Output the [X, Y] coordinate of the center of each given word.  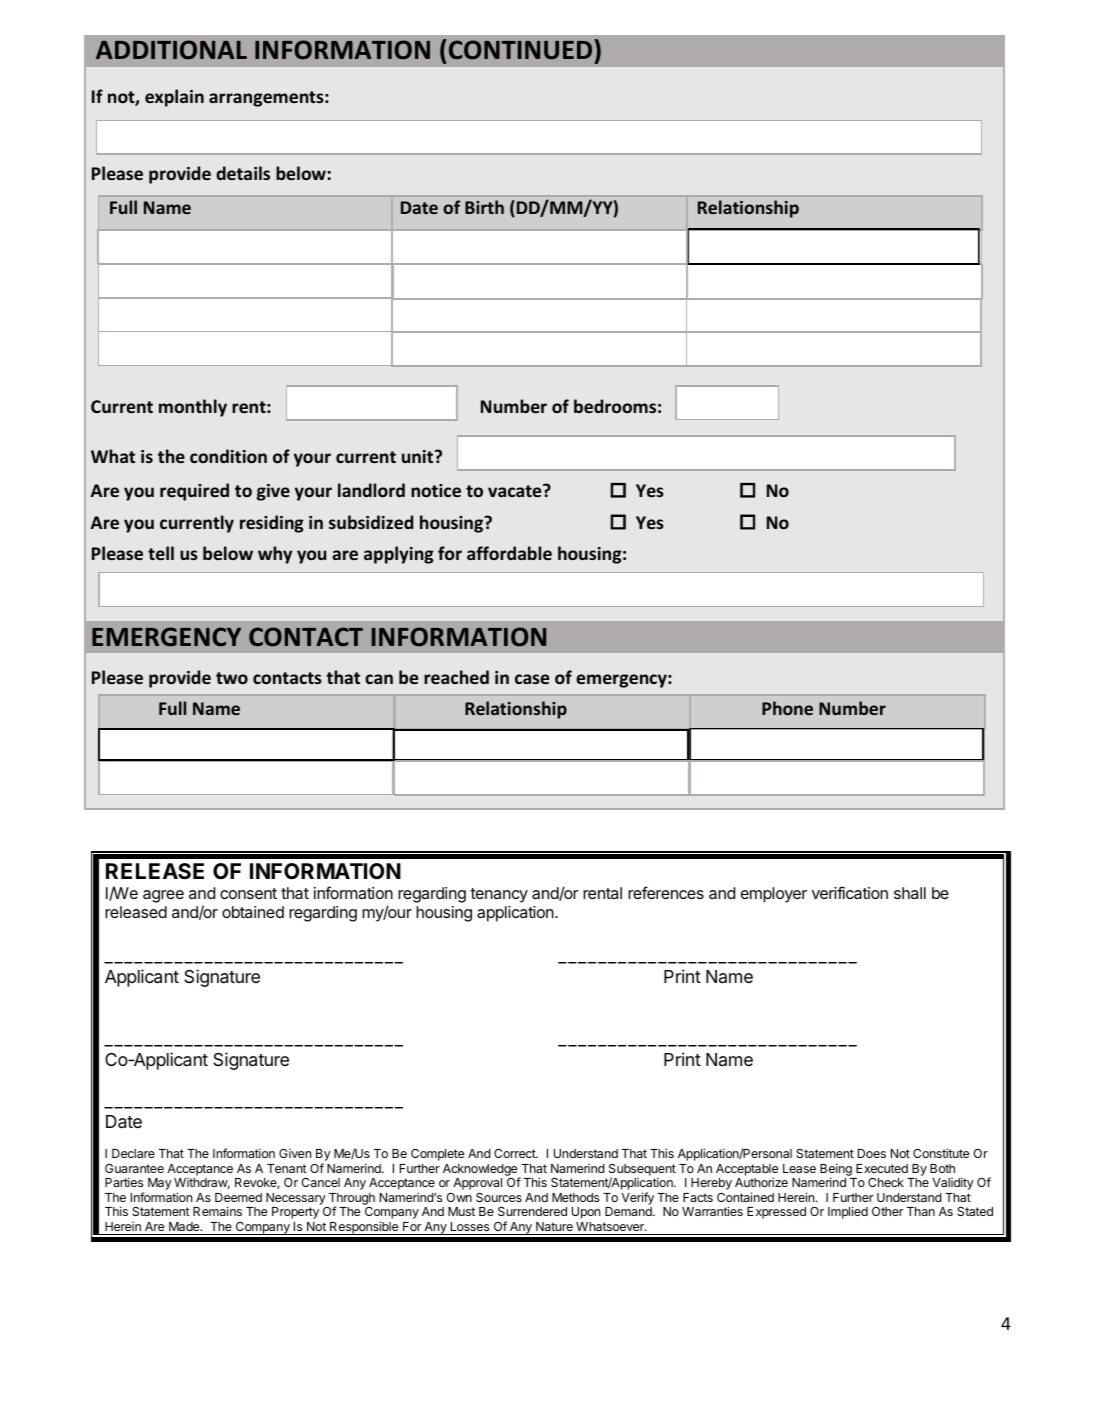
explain [174, 98]
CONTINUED [520, 50]
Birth [484, 207]
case [532, 679]
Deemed [238, 1197]
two [232, 678]
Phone [787, 708]
